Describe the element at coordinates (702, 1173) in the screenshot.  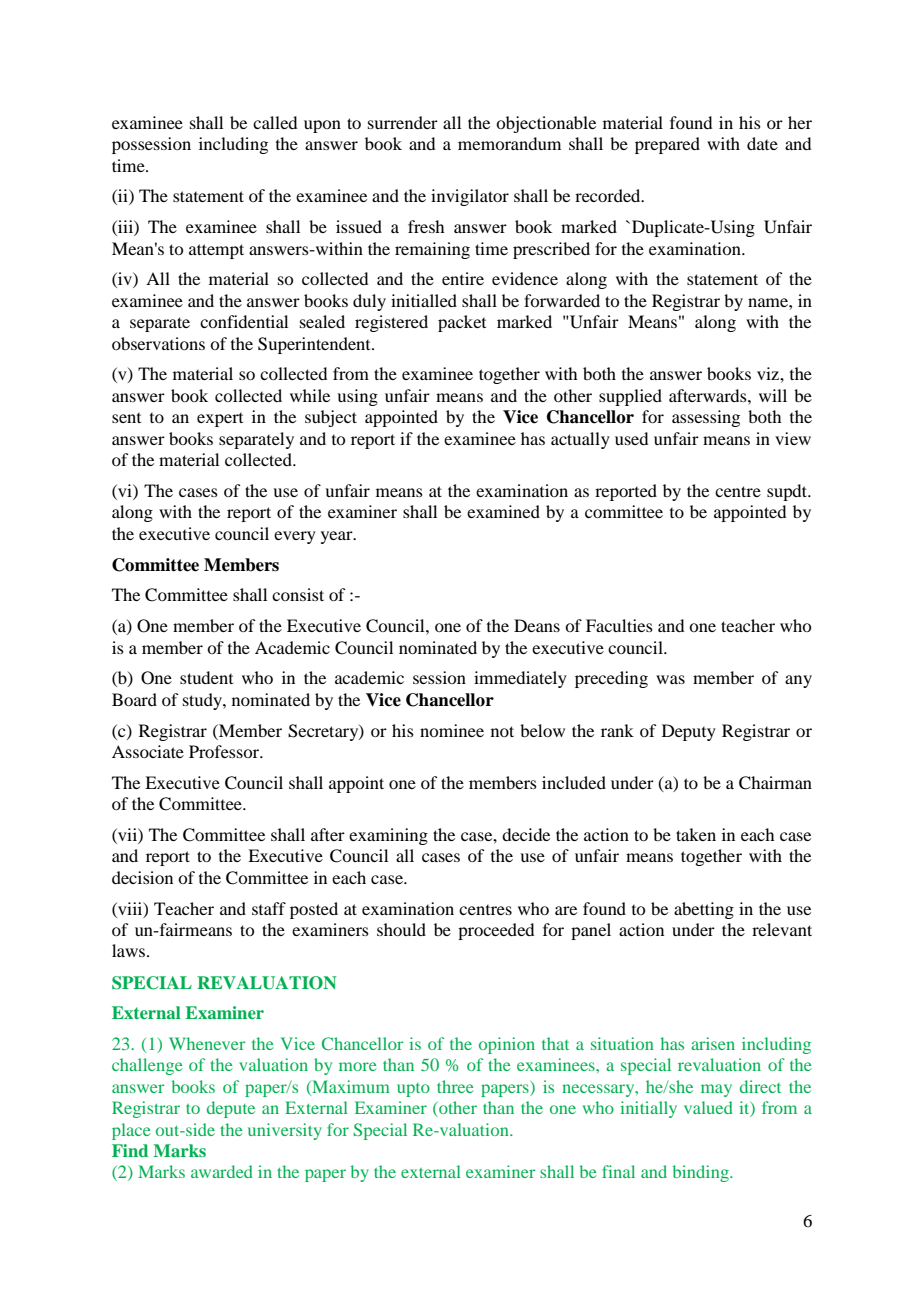
I see `binding` at that location.
